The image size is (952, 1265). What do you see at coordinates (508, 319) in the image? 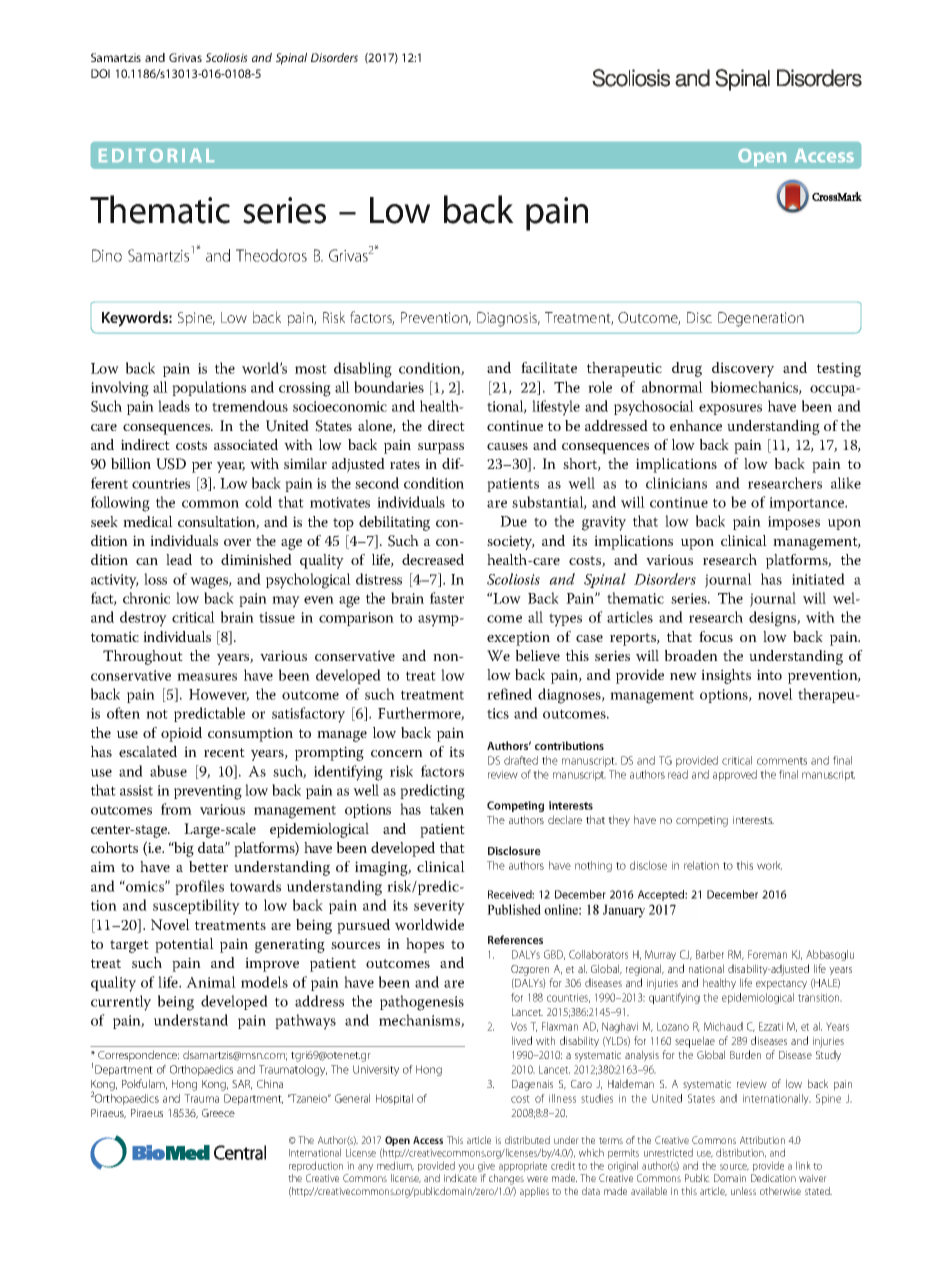
I see `Diagnosis` at bounding box center [508, 319].
